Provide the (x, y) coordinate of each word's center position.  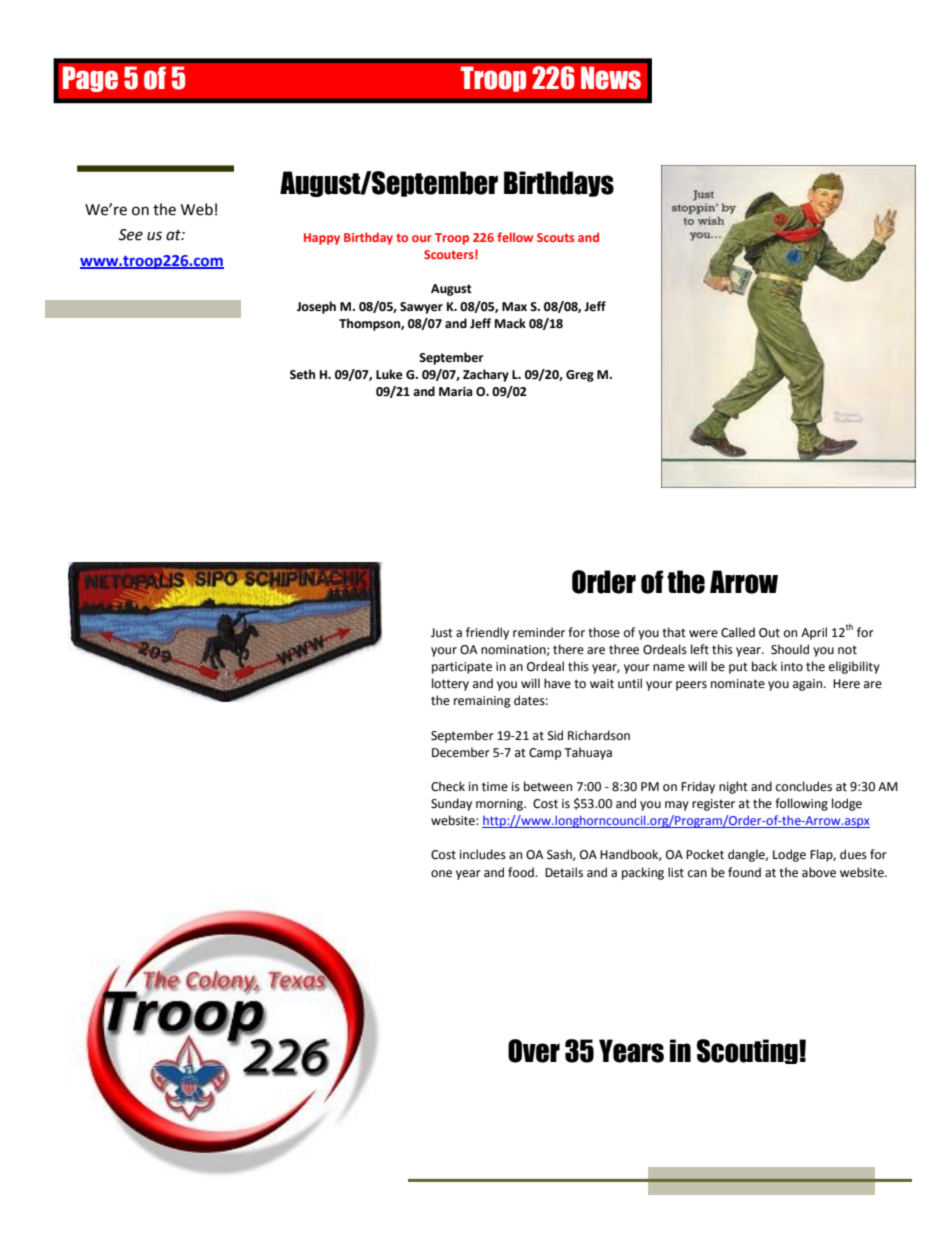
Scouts (555, 237)
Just (442, 633)
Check (448, 786)
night (733, 787)
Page (90, 79)
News (611, 78)
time (495, 787)
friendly (487, 633)
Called (738, 632)
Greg (580, 376)
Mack (510, 323)
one (441, 874)
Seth (302, 374)
